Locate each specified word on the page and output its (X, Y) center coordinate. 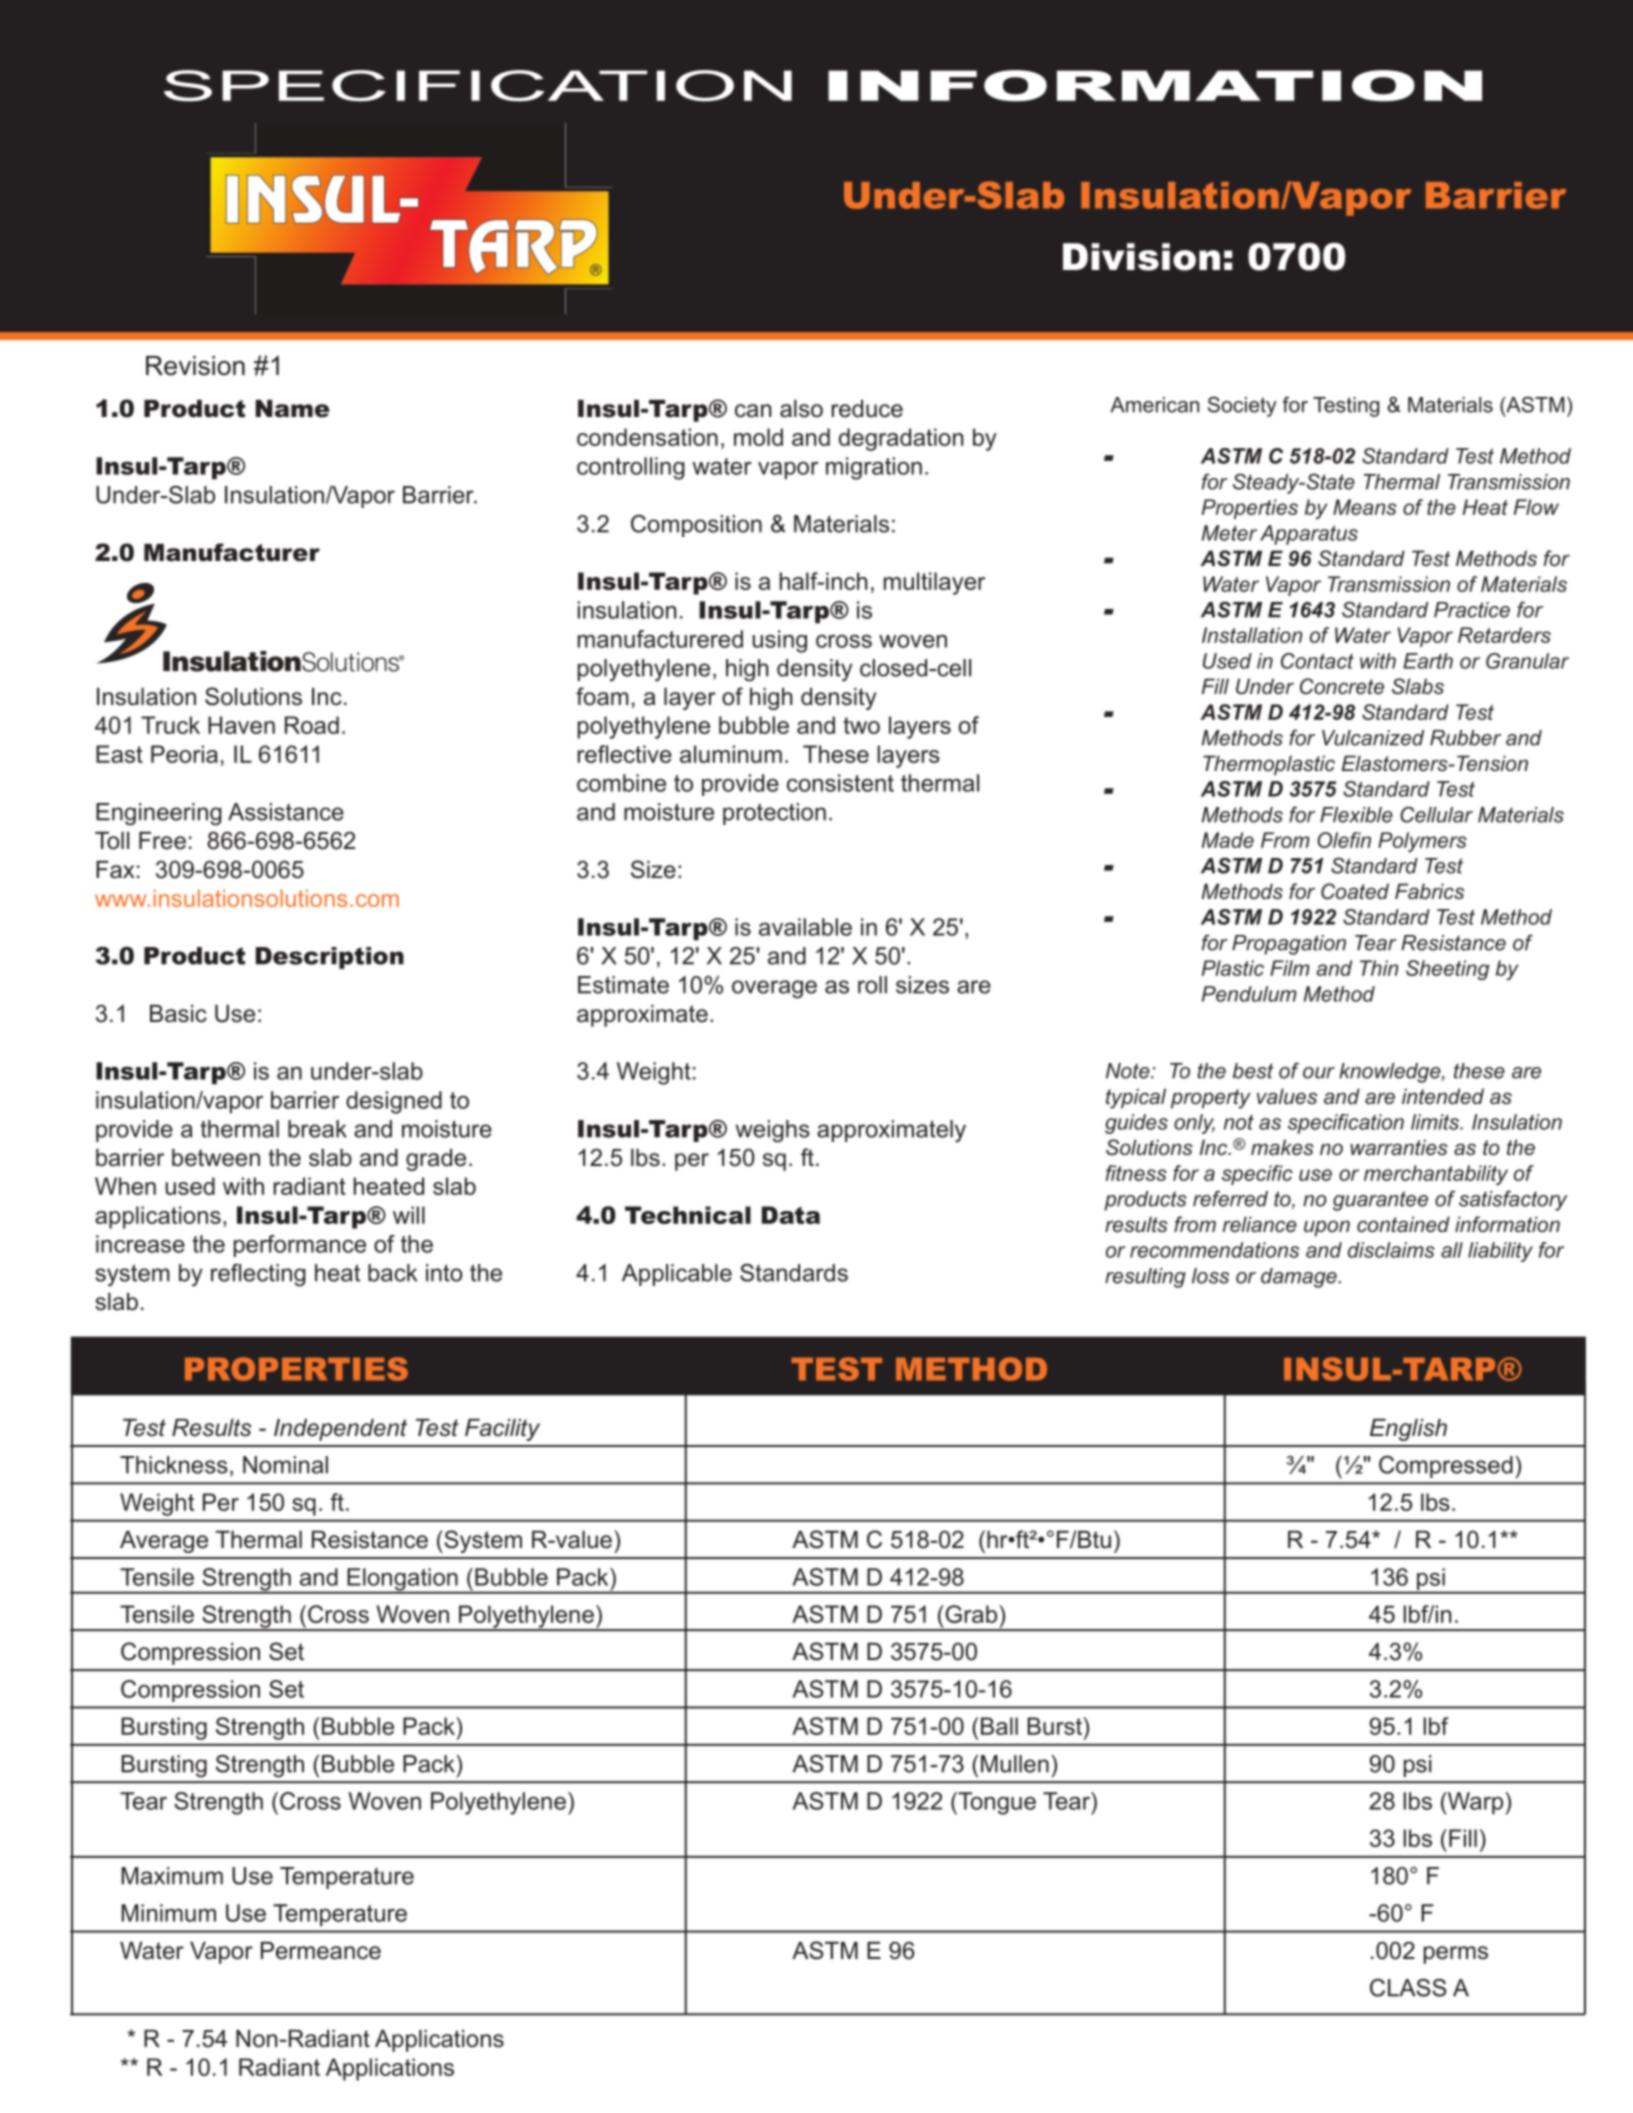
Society (1242, 406)
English (1408, 1430)
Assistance (286, 812)
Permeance (321, 1951)
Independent (340, 1430)
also (801, 409)
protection (774, 814)
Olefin (1344, 840)
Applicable (677, 1275)
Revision (195, 366)
